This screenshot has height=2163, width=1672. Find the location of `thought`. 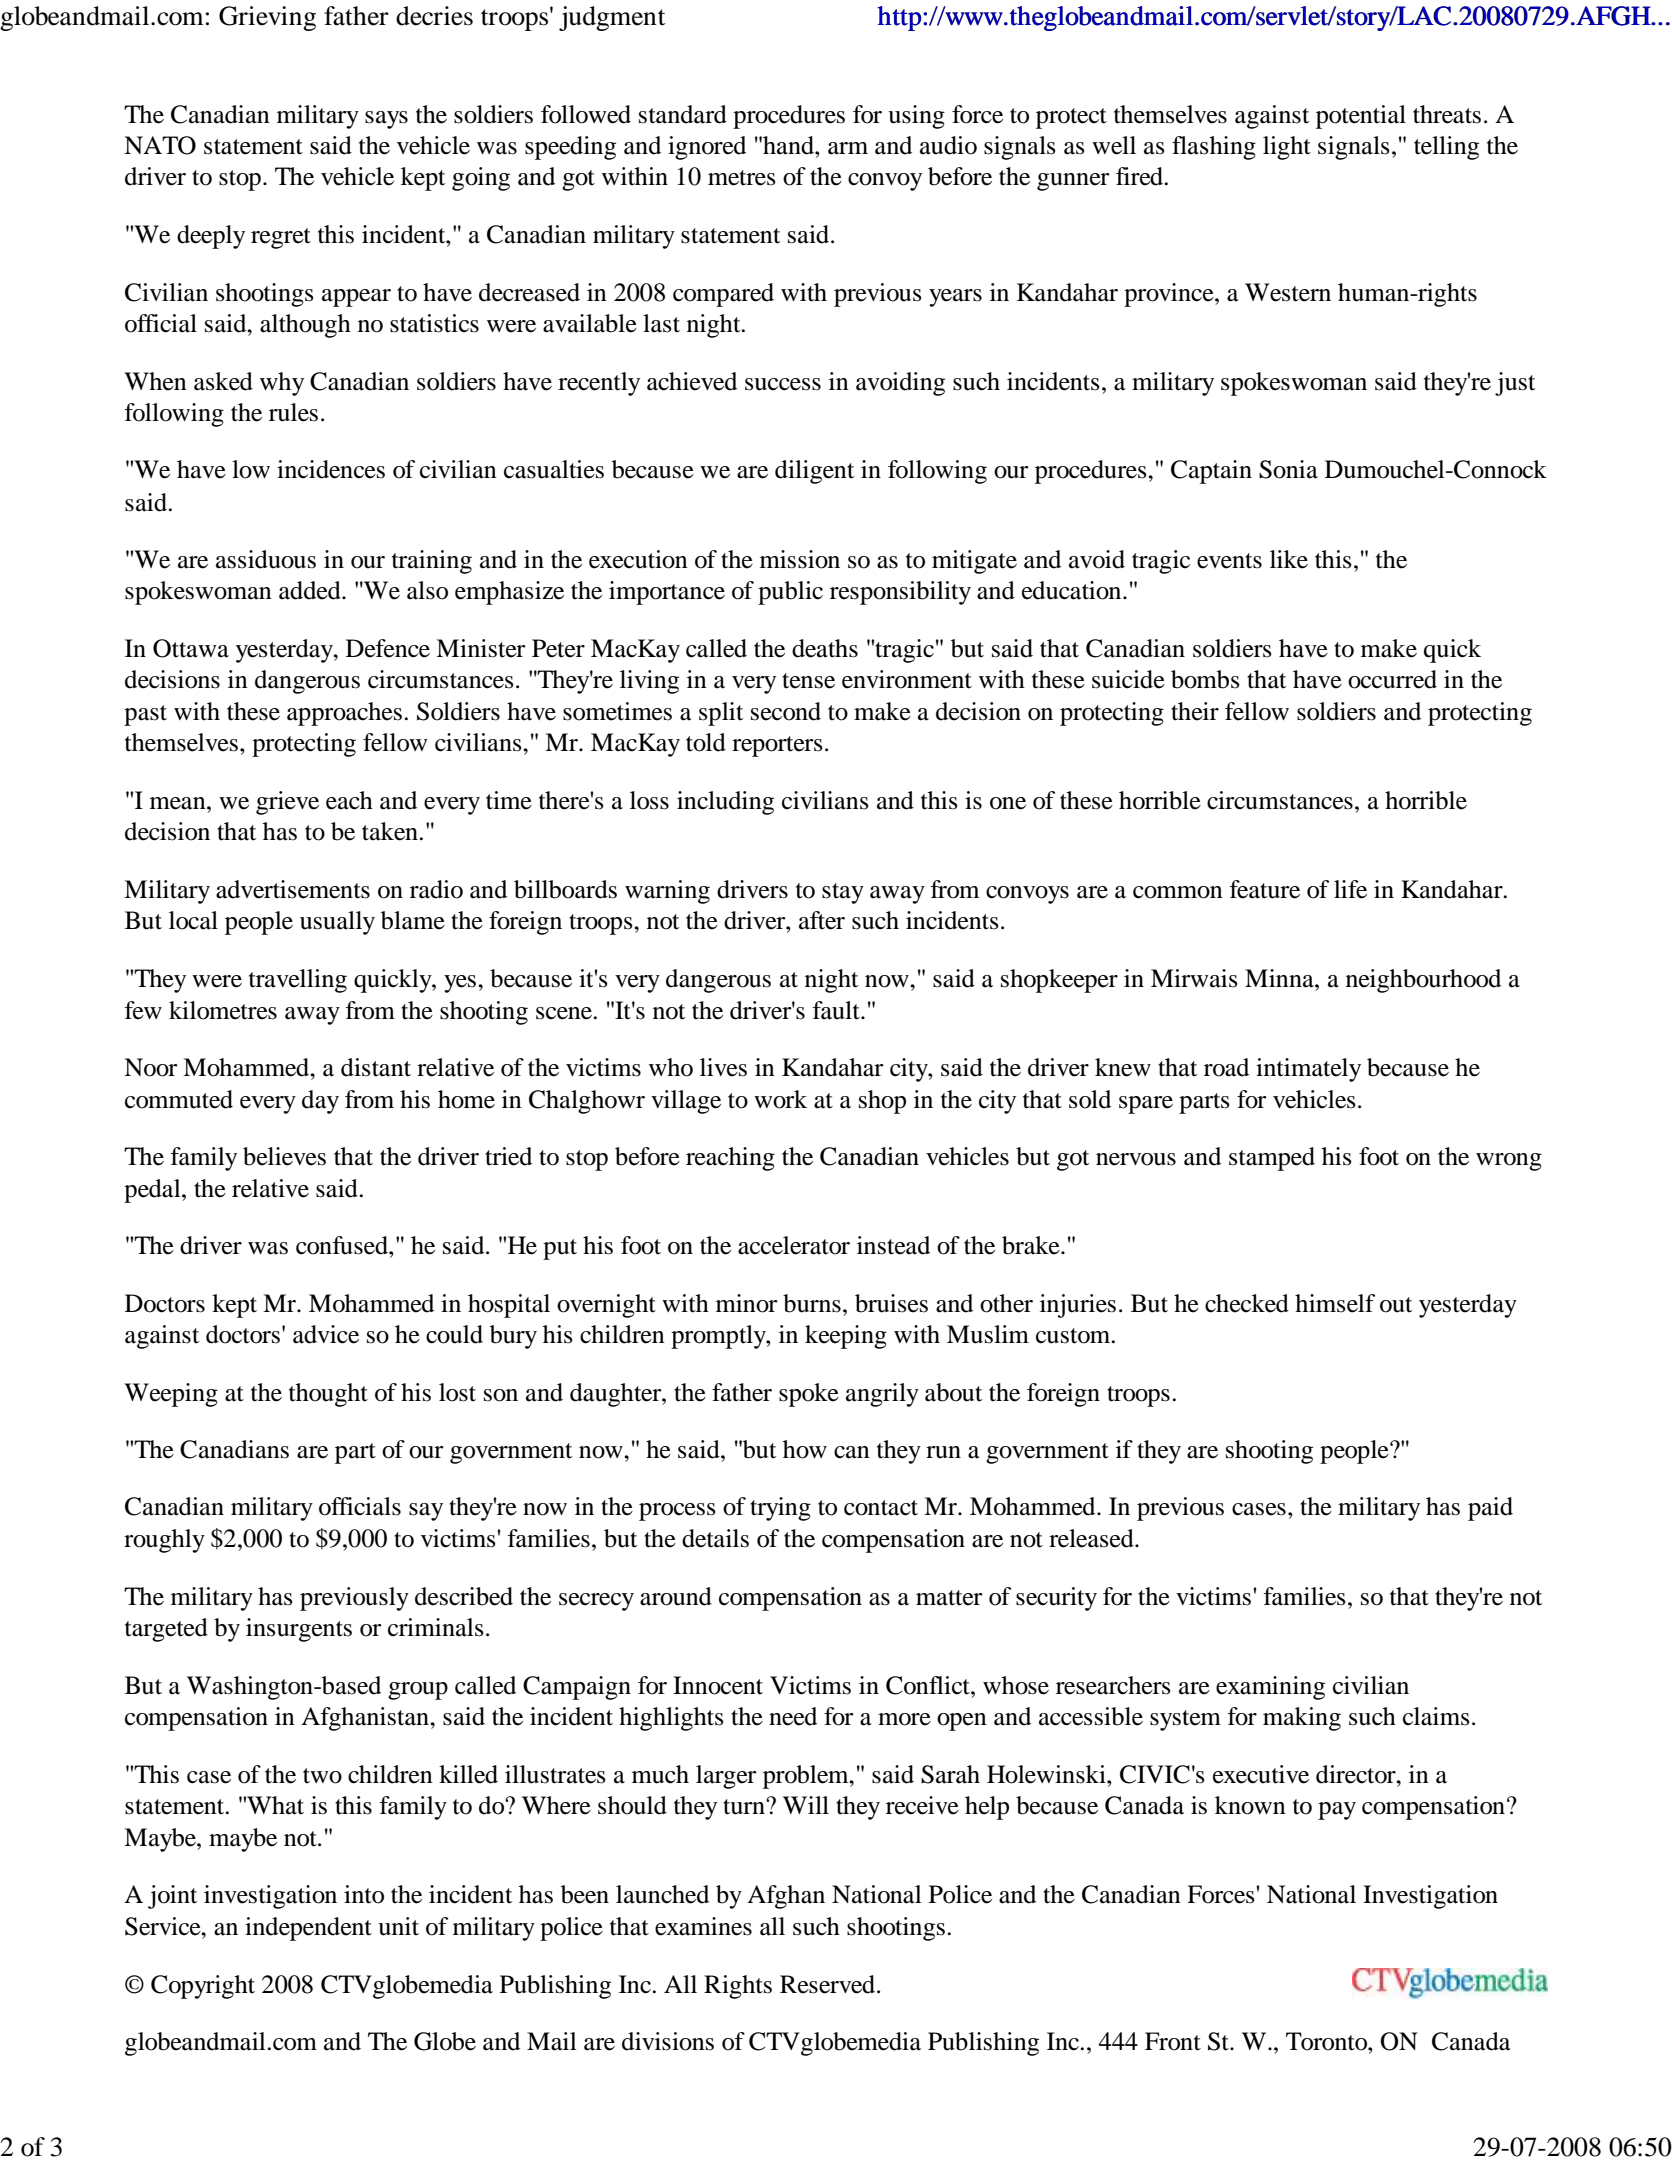

thought is located at coordinates (328, 1395).
